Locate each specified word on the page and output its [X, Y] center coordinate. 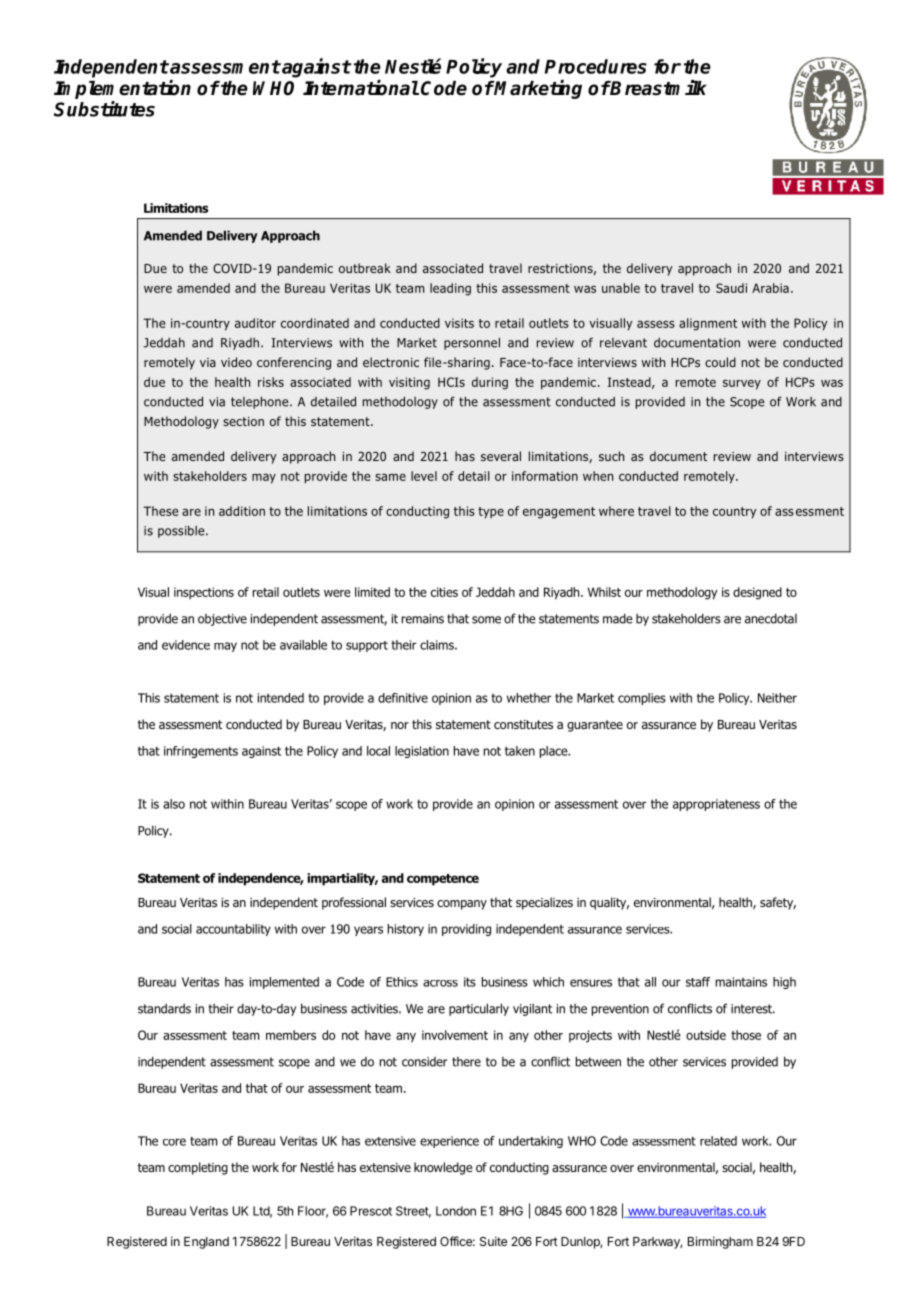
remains [423, 619]
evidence [186, 645]
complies [642, 699]
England [206, 1243]
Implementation [122, 89]
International [361, 88]
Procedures [596, 66]
